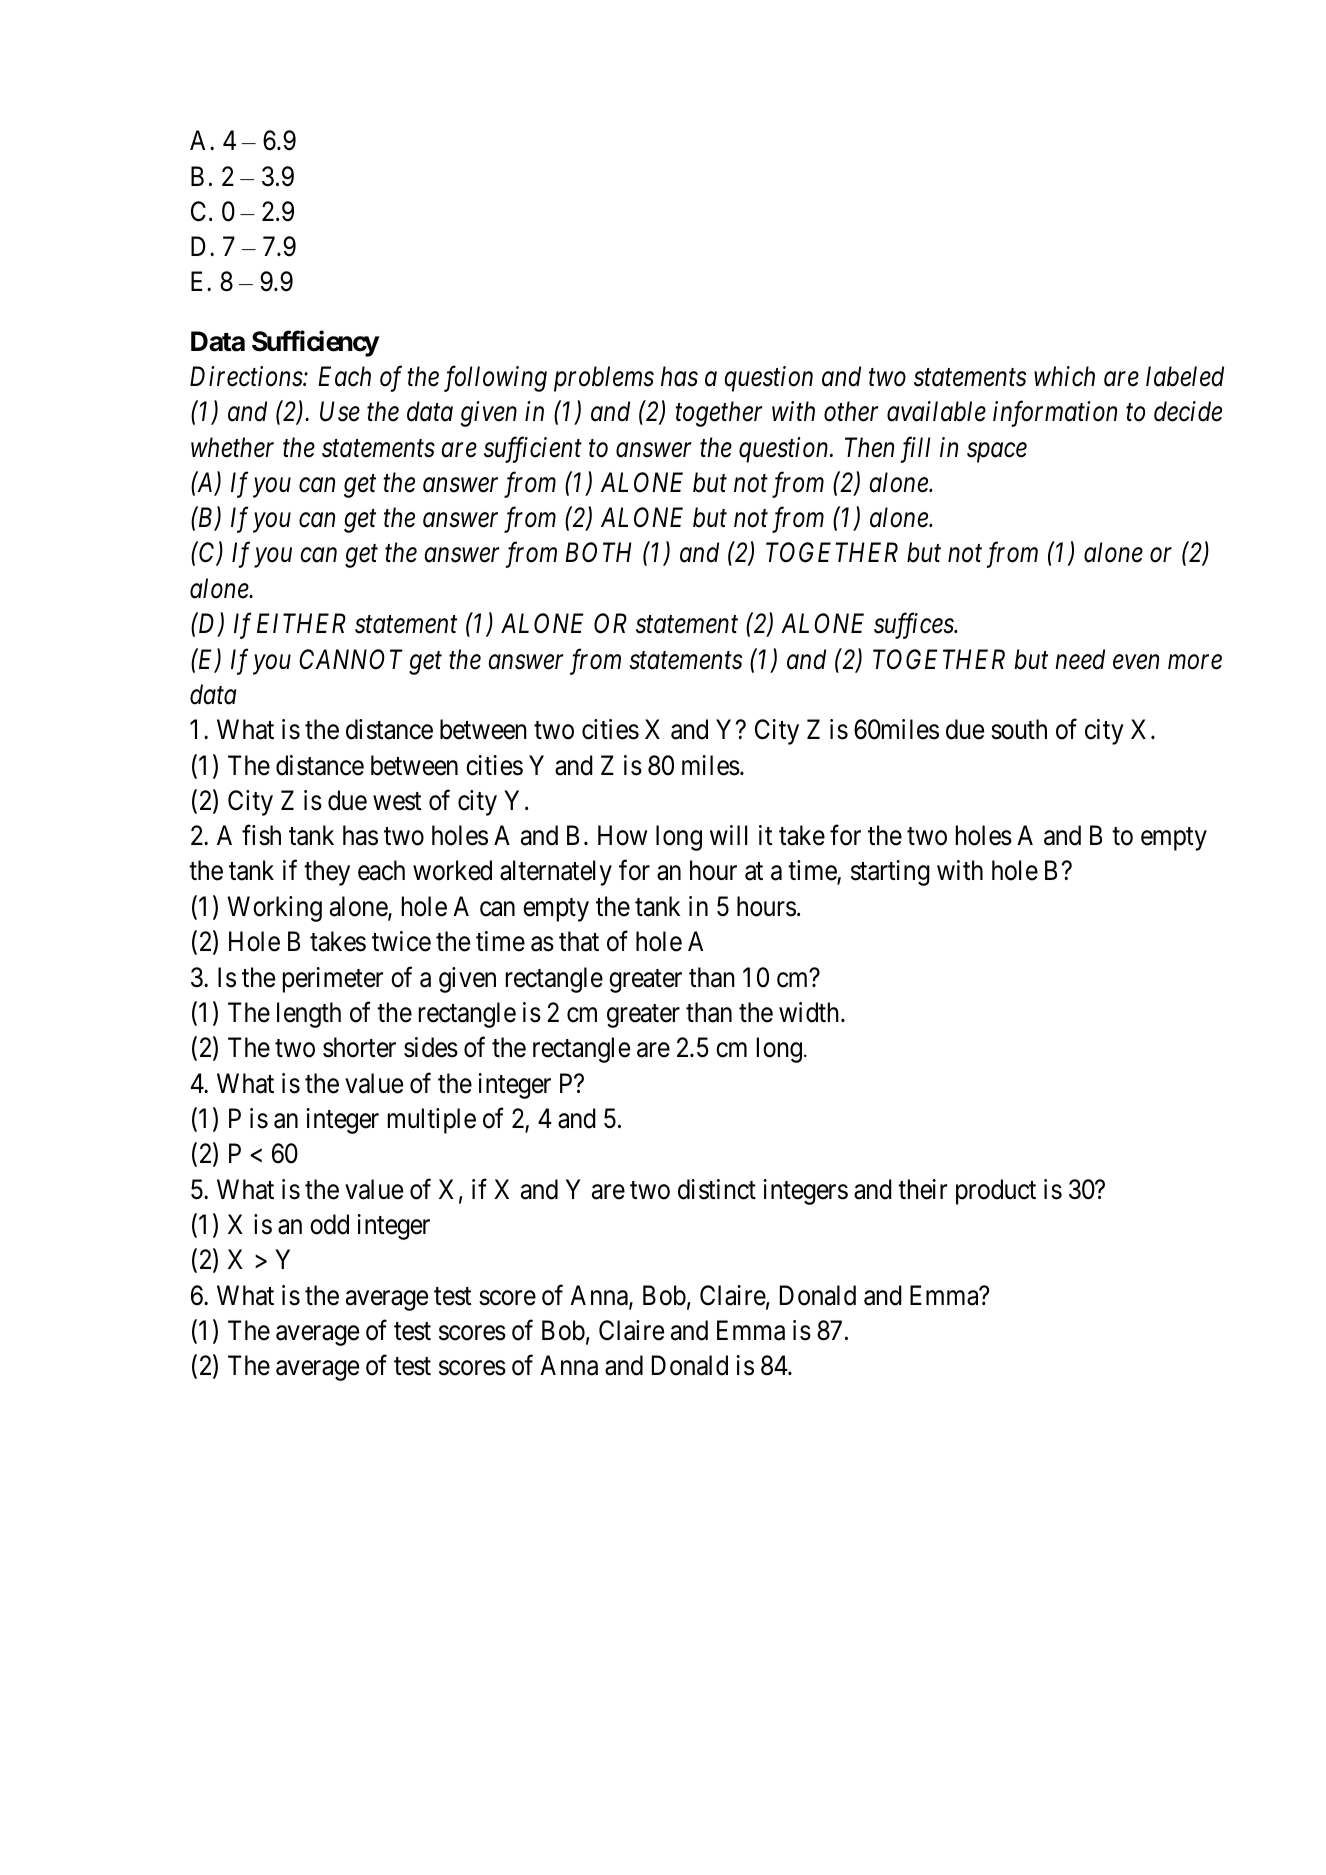 The width and height of the page is (1326, 1875). I want to click on odd, so click(329, 1224).
